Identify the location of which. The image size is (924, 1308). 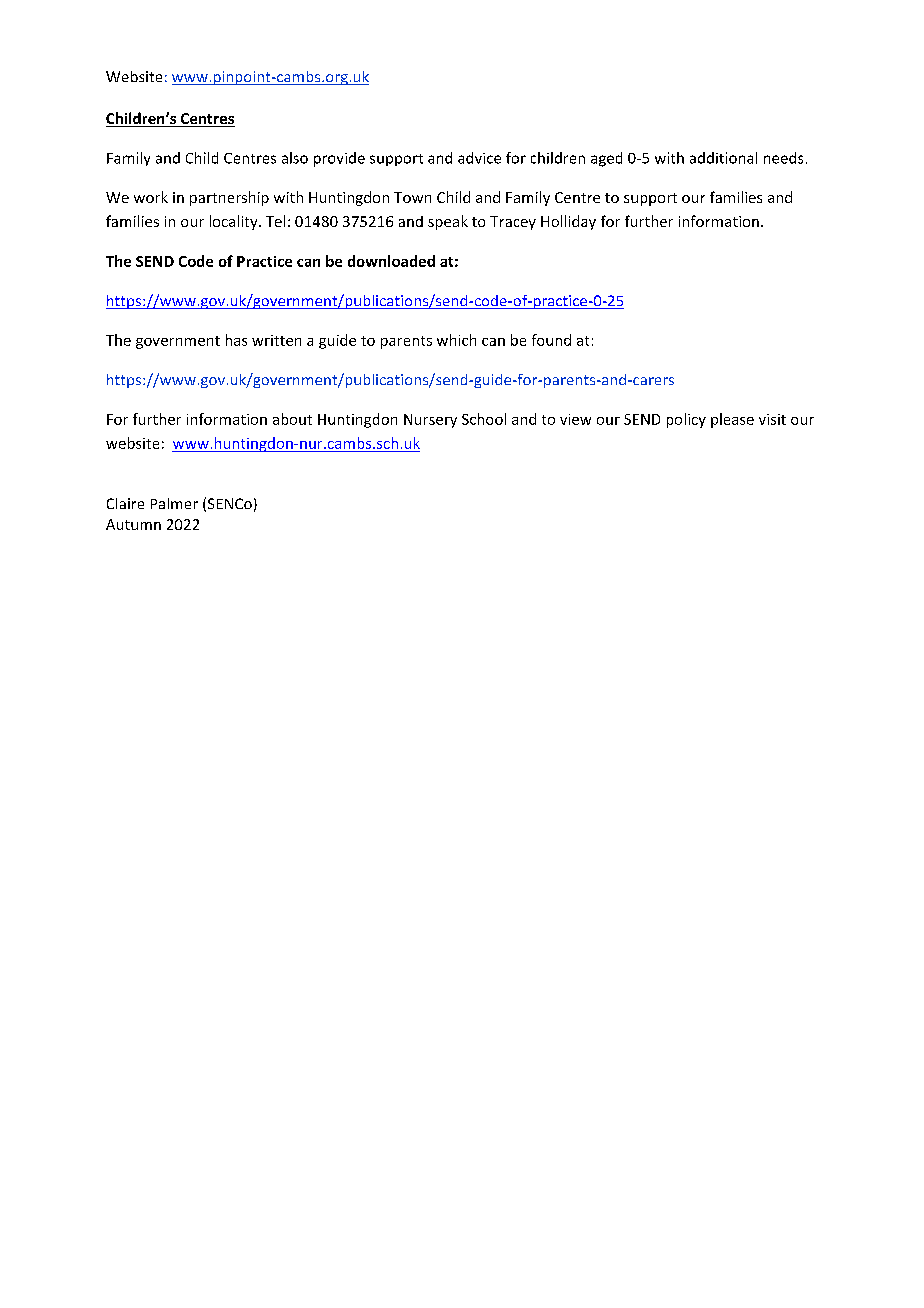
(456, 340).
